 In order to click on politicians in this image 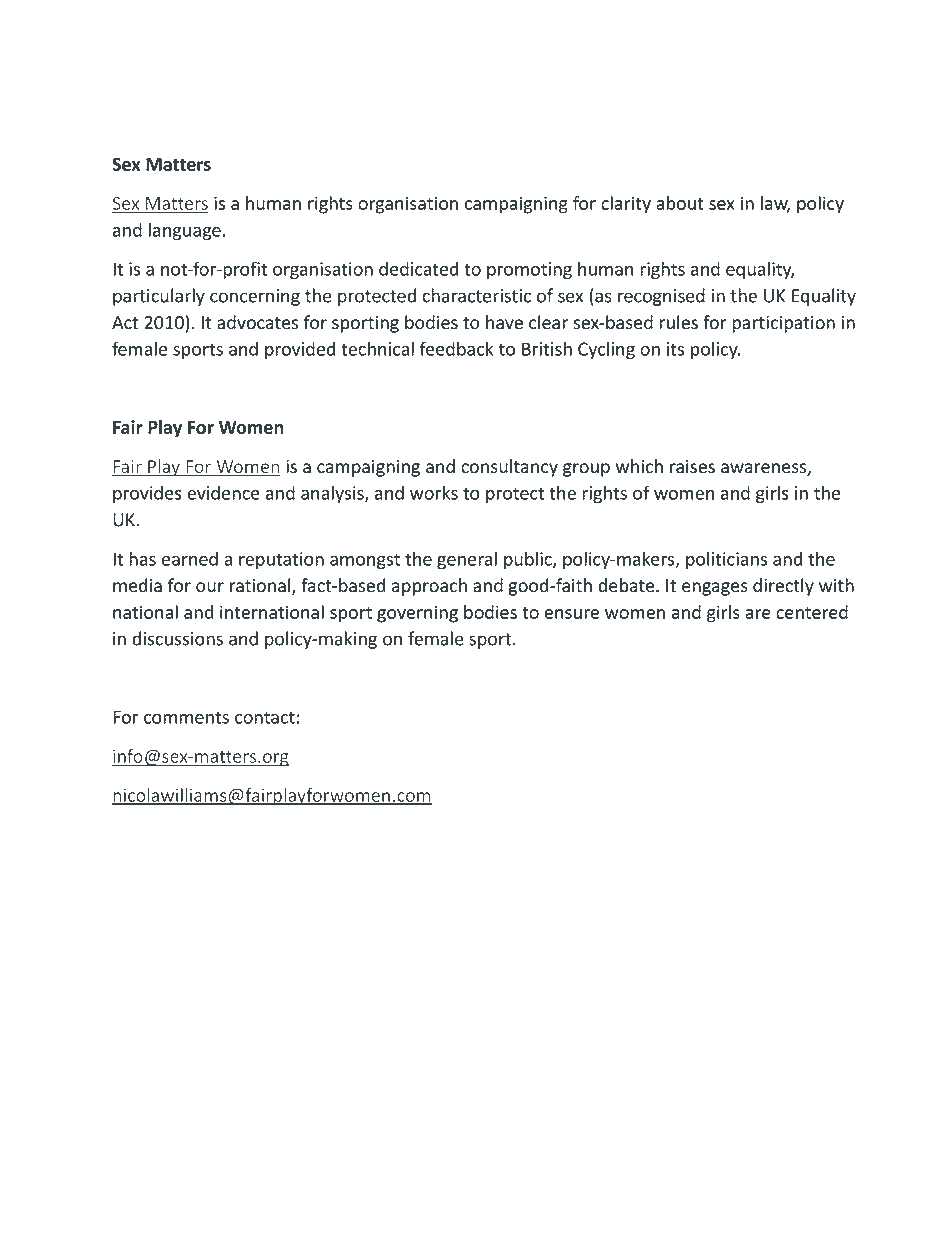, I will do `click(726, 560)`.
